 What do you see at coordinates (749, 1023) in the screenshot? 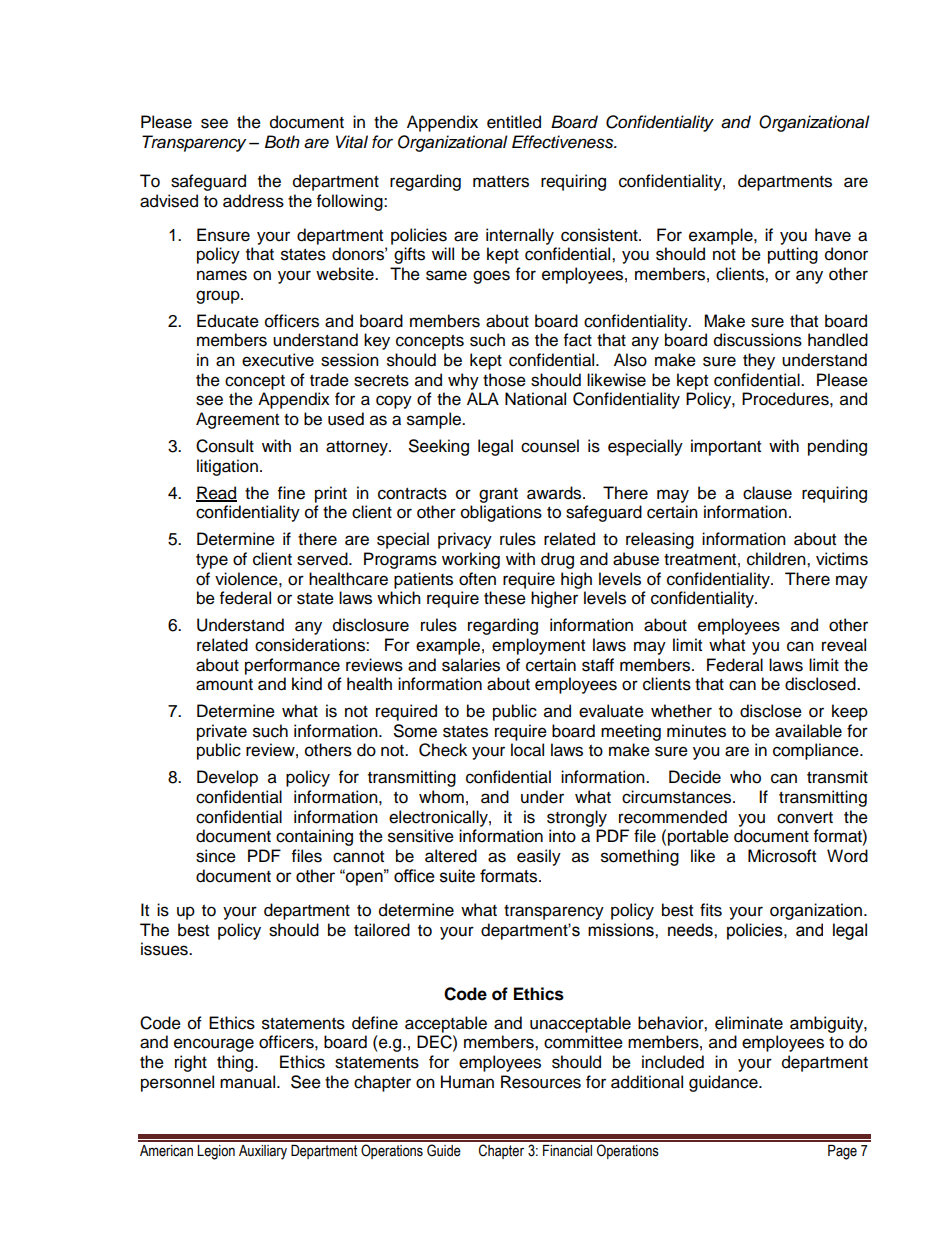
I see `eliminate` at bounding box center [749, 1023].
